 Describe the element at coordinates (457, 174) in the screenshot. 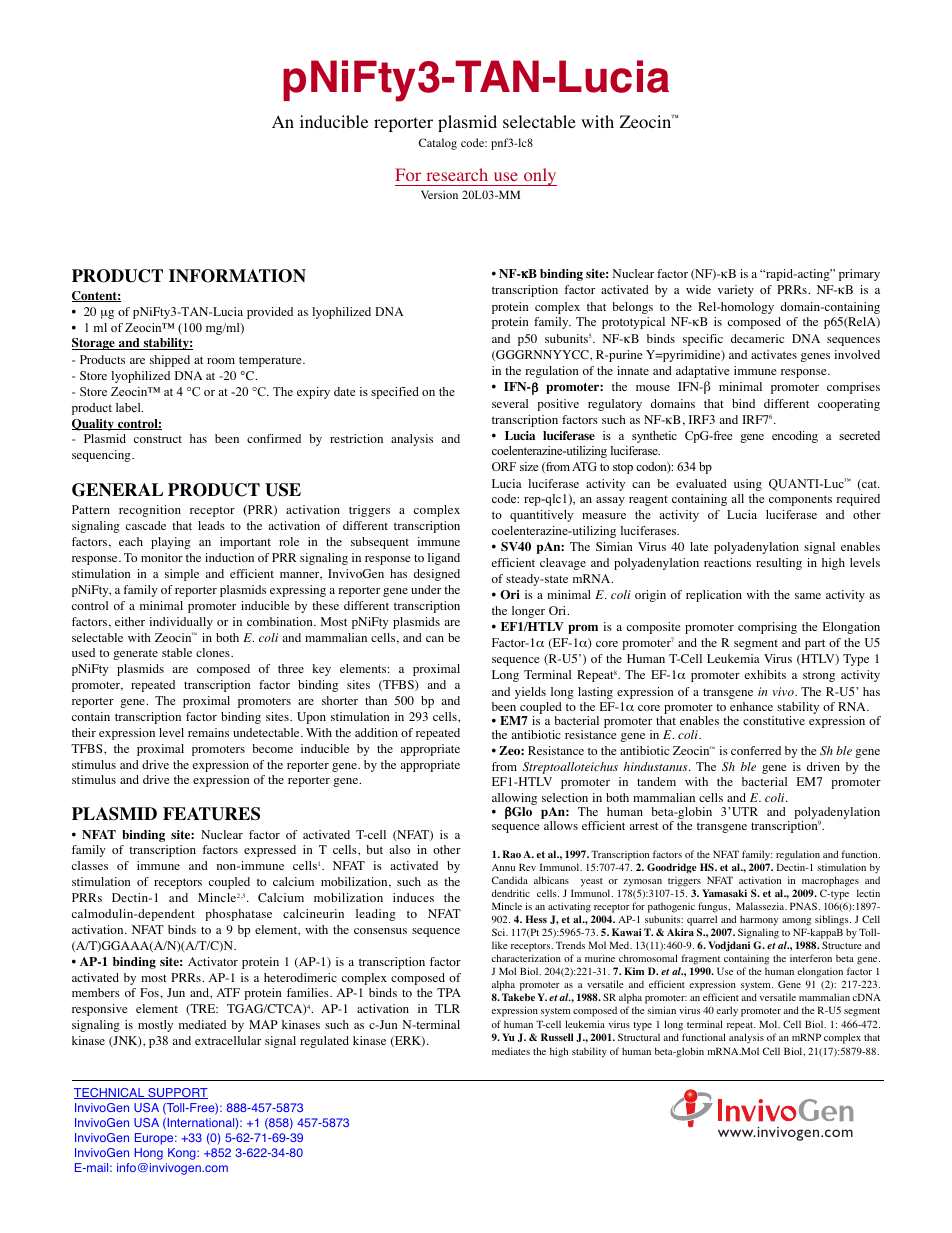

I see `research` at that location.
